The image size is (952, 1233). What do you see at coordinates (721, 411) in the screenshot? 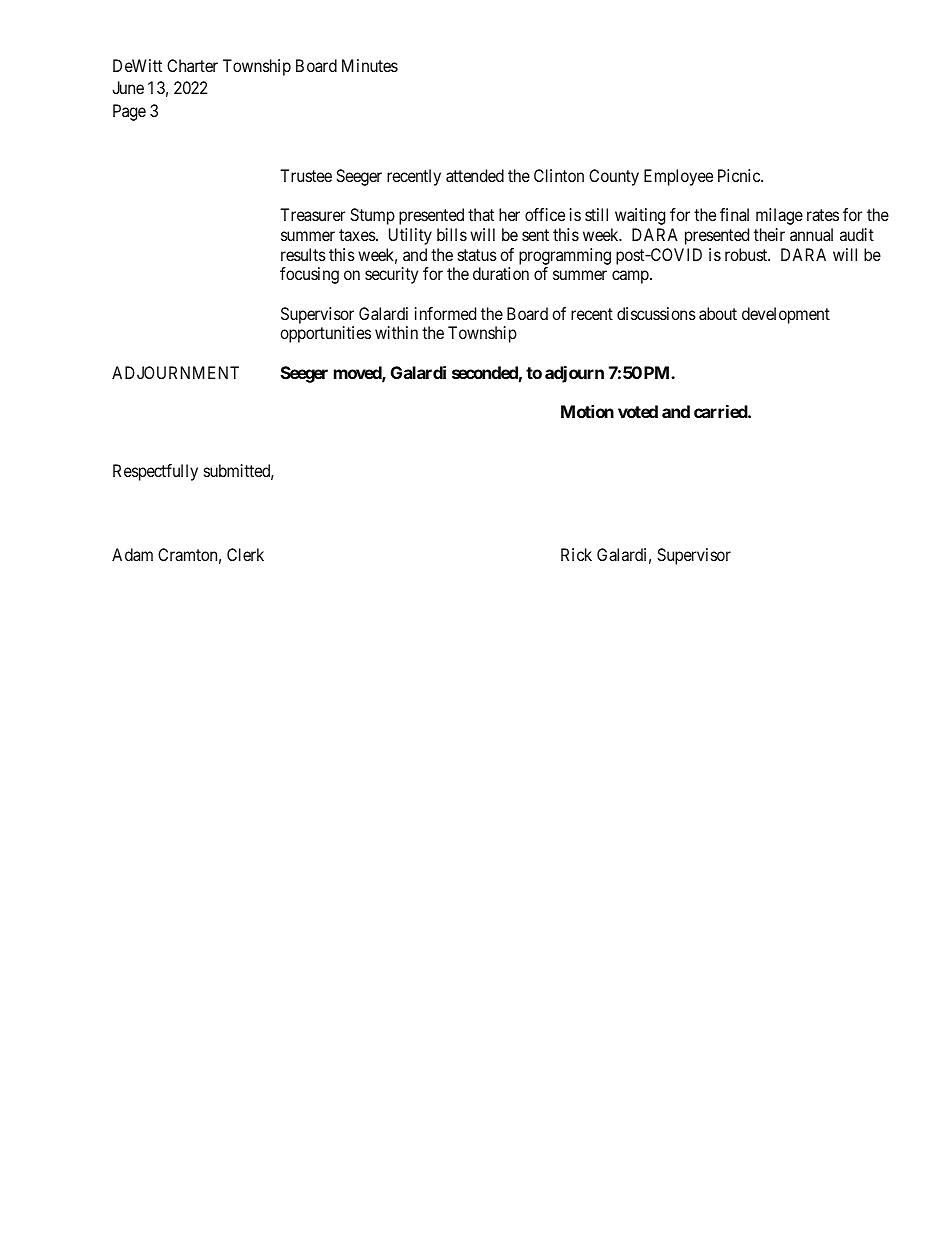
I see `carried` at bounding box center [721, 411].
